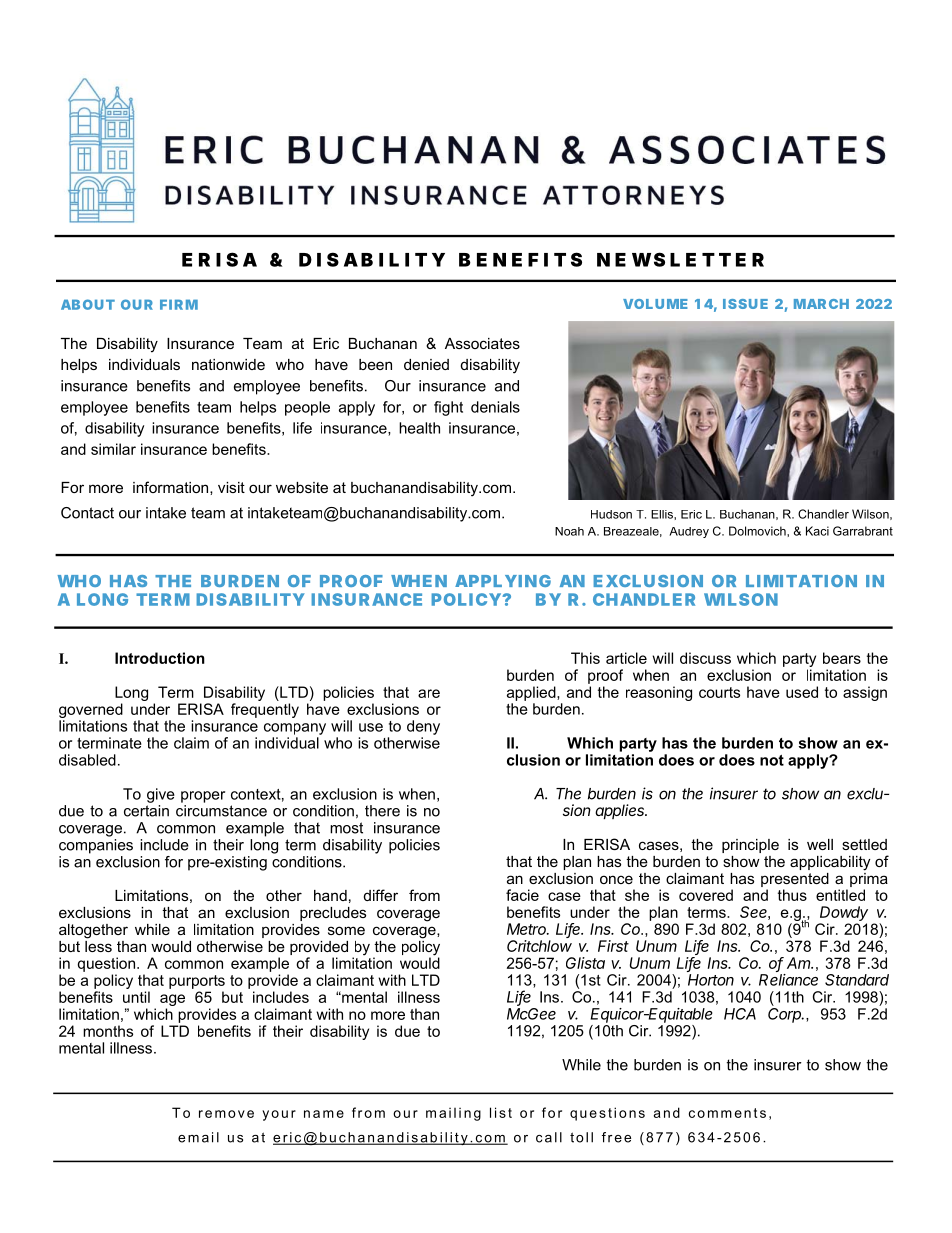 The height and width of the screenshot is (1233, 952). I want to click on used, so click(802, 692).
